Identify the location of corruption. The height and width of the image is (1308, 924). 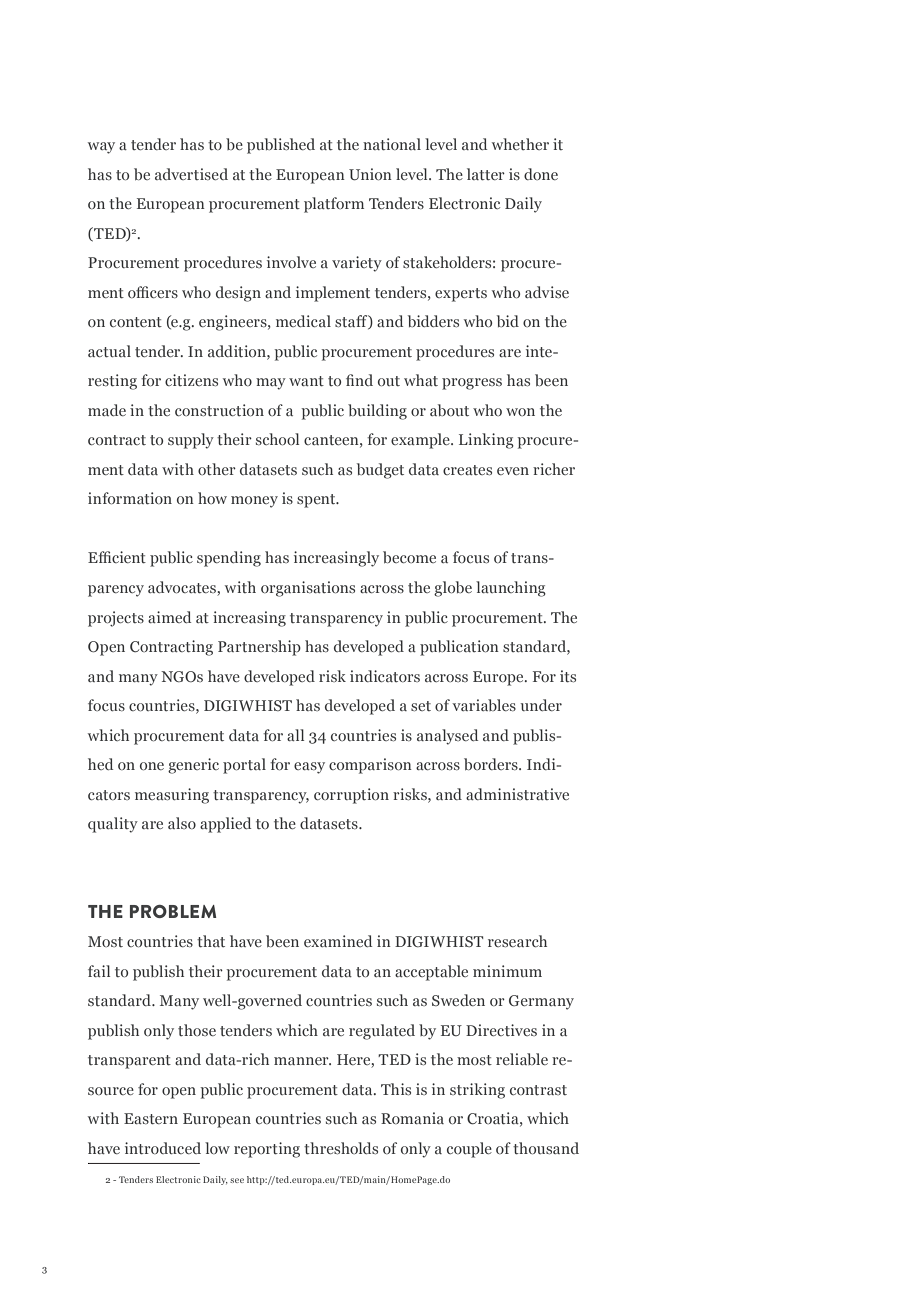
(351, 796).
